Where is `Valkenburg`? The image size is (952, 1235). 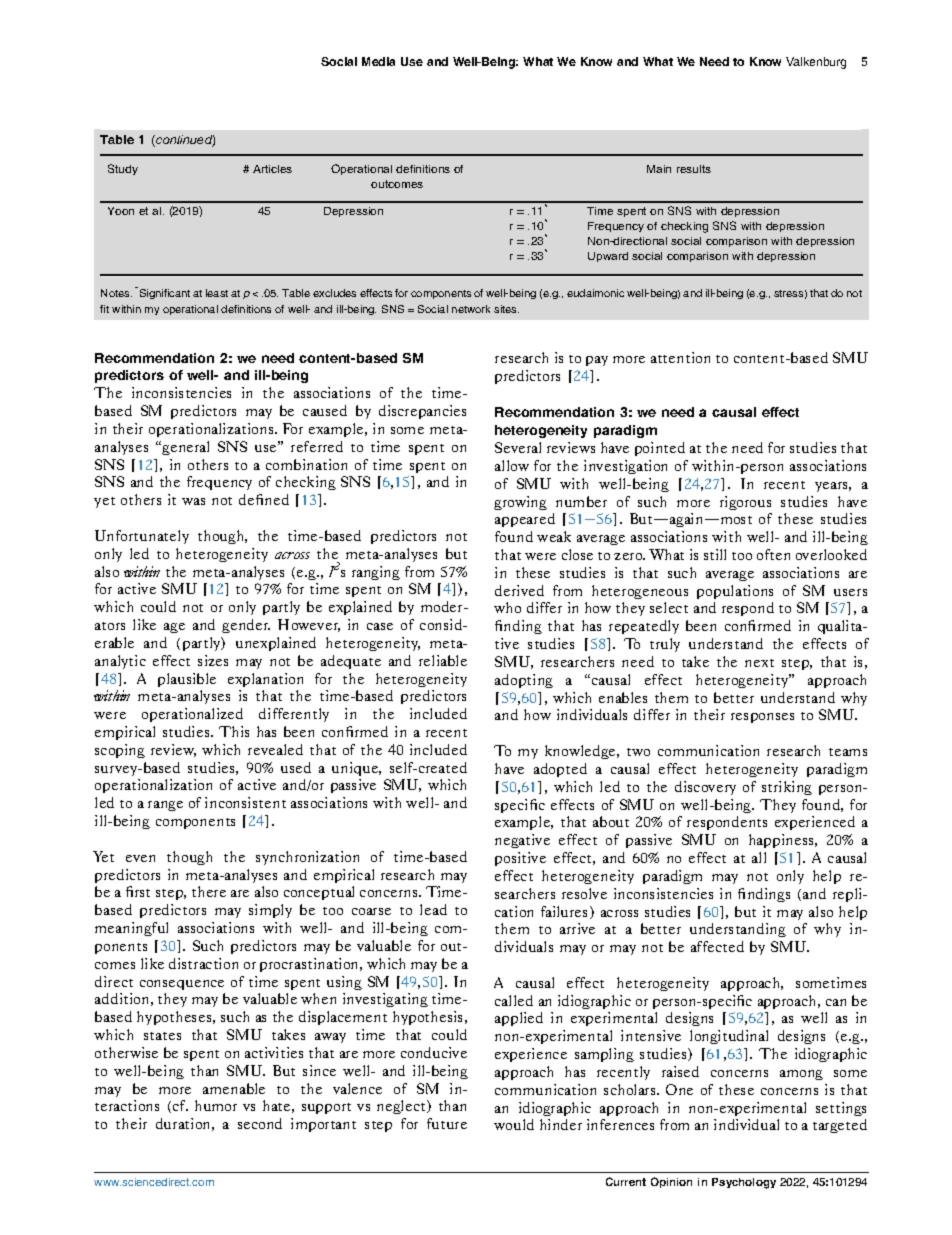 Valkenburg is located at coordinates (816, 63).
